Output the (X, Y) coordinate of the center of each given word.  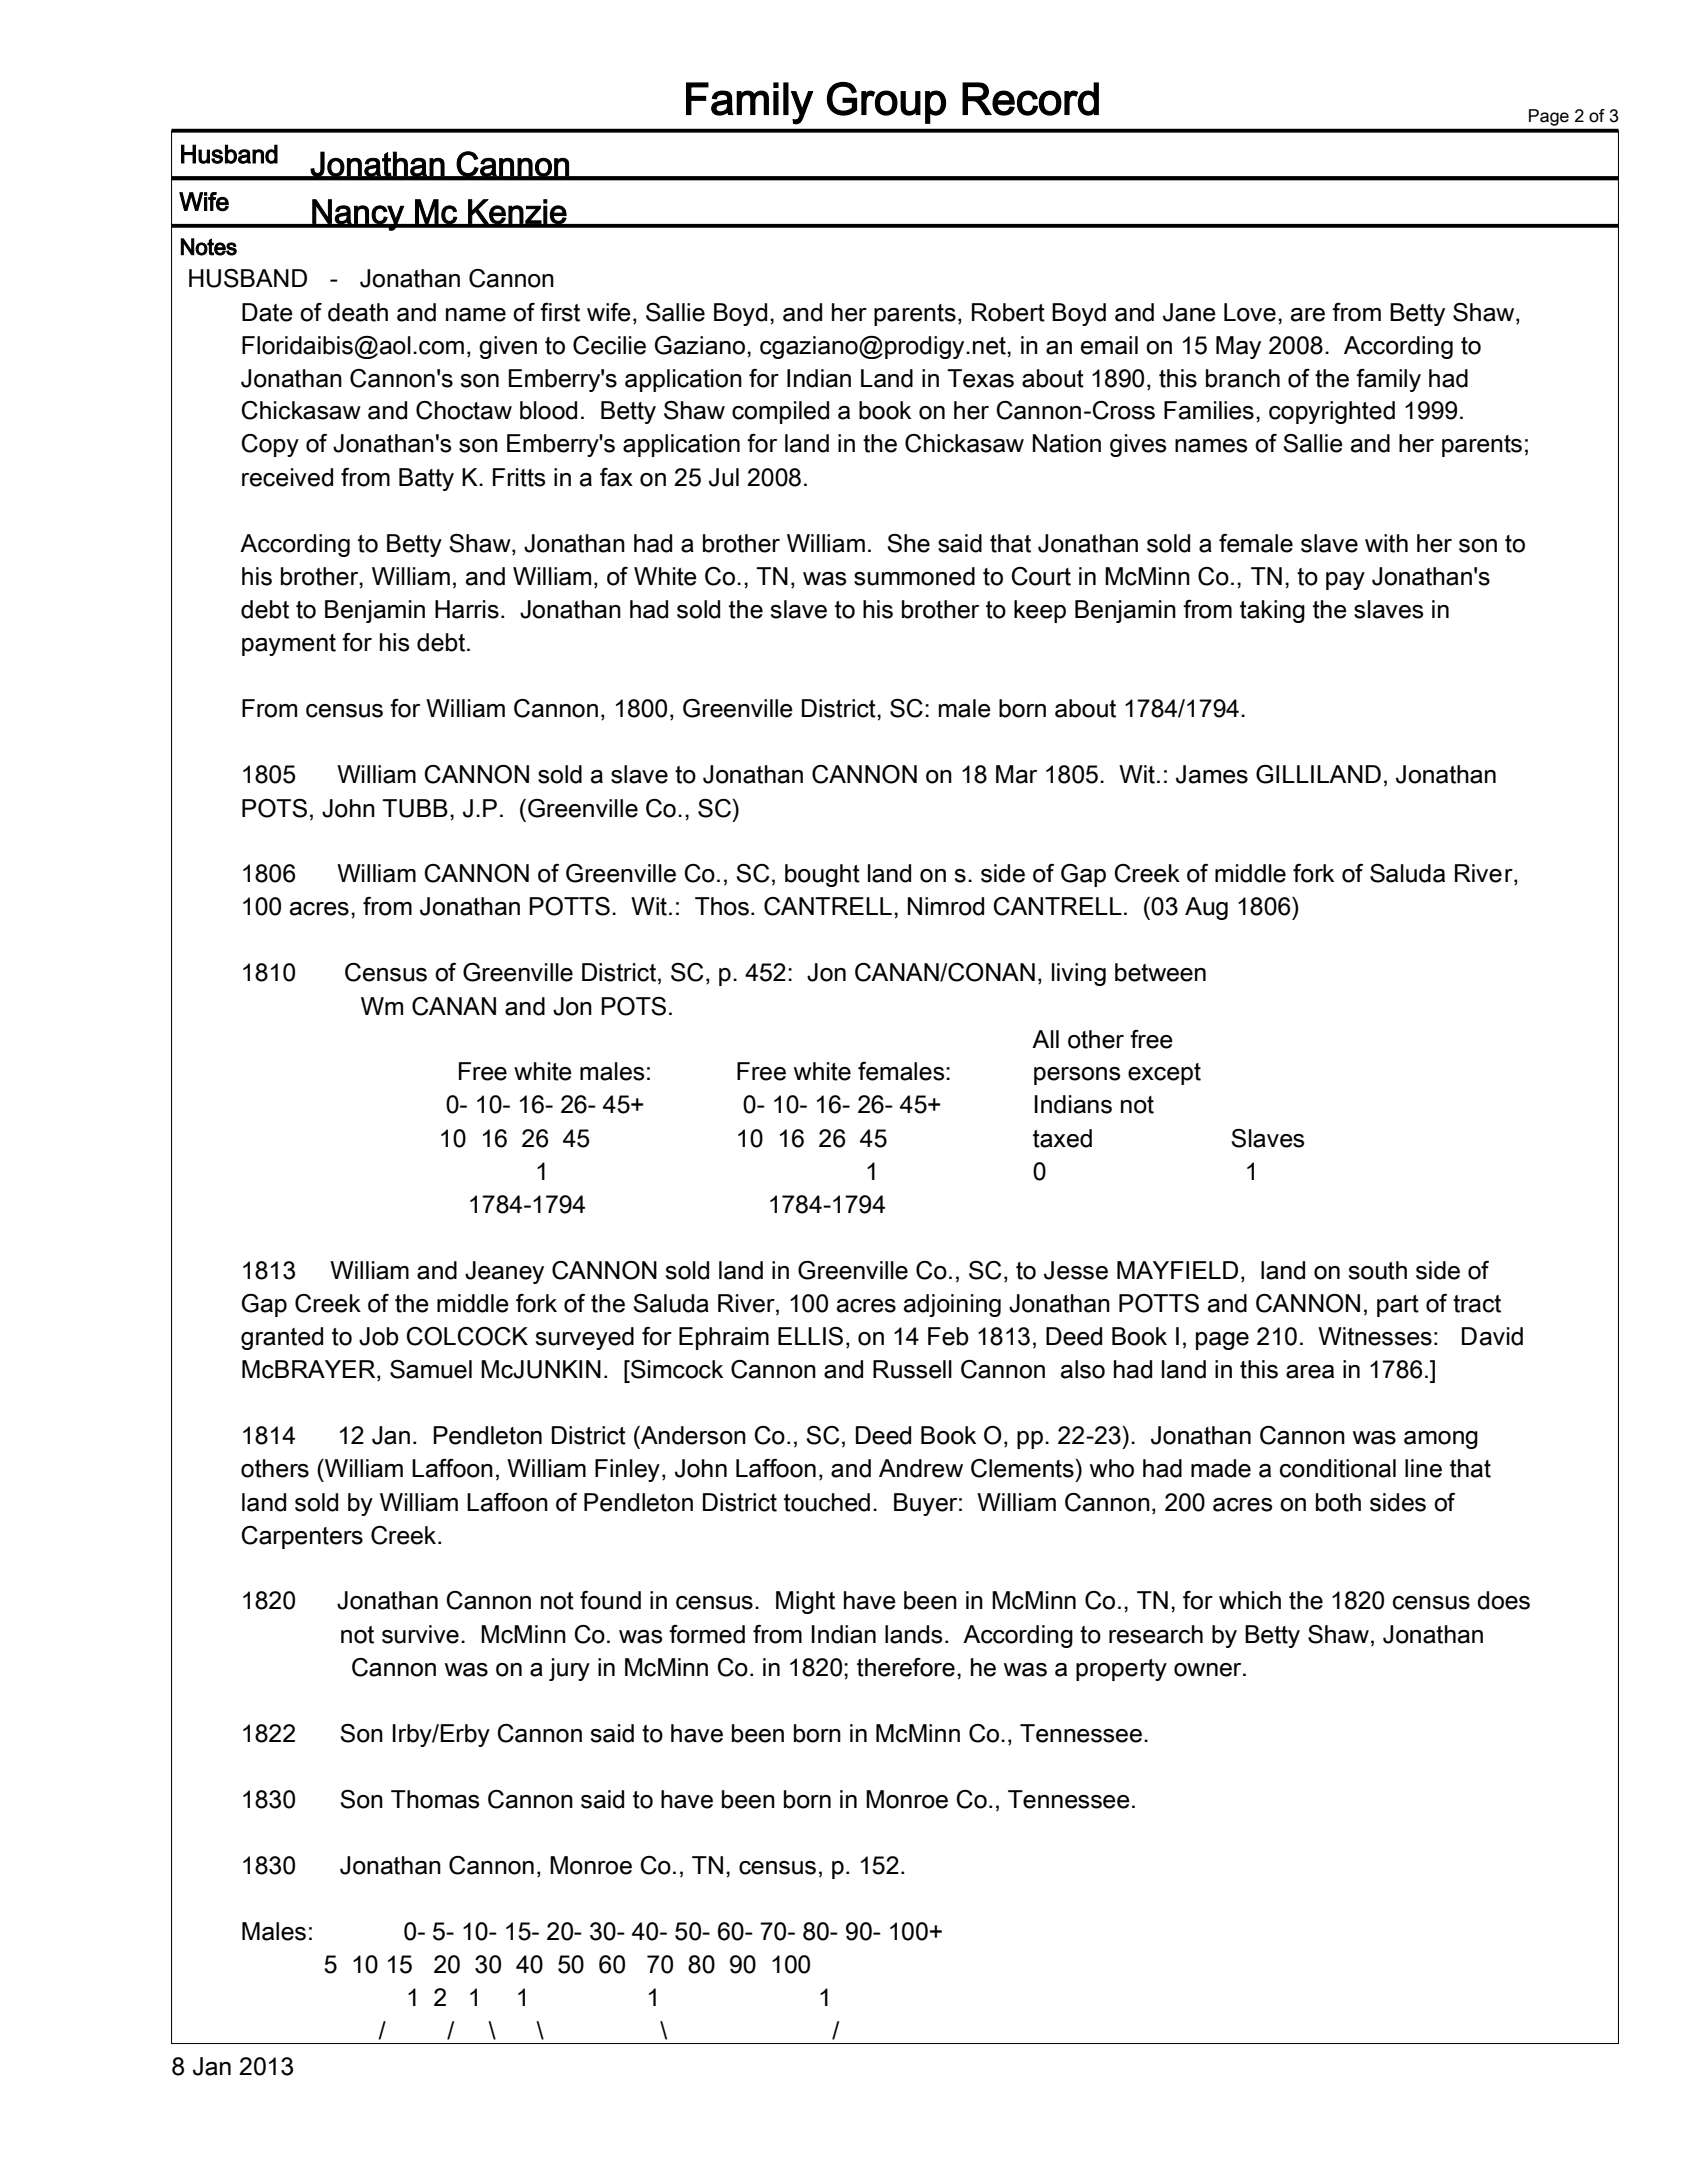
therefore (906, 1667)
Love (1250, 312)
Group (886, 103)
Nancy (358, 215)
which (1250, 1600)
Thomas (435, 1799)
